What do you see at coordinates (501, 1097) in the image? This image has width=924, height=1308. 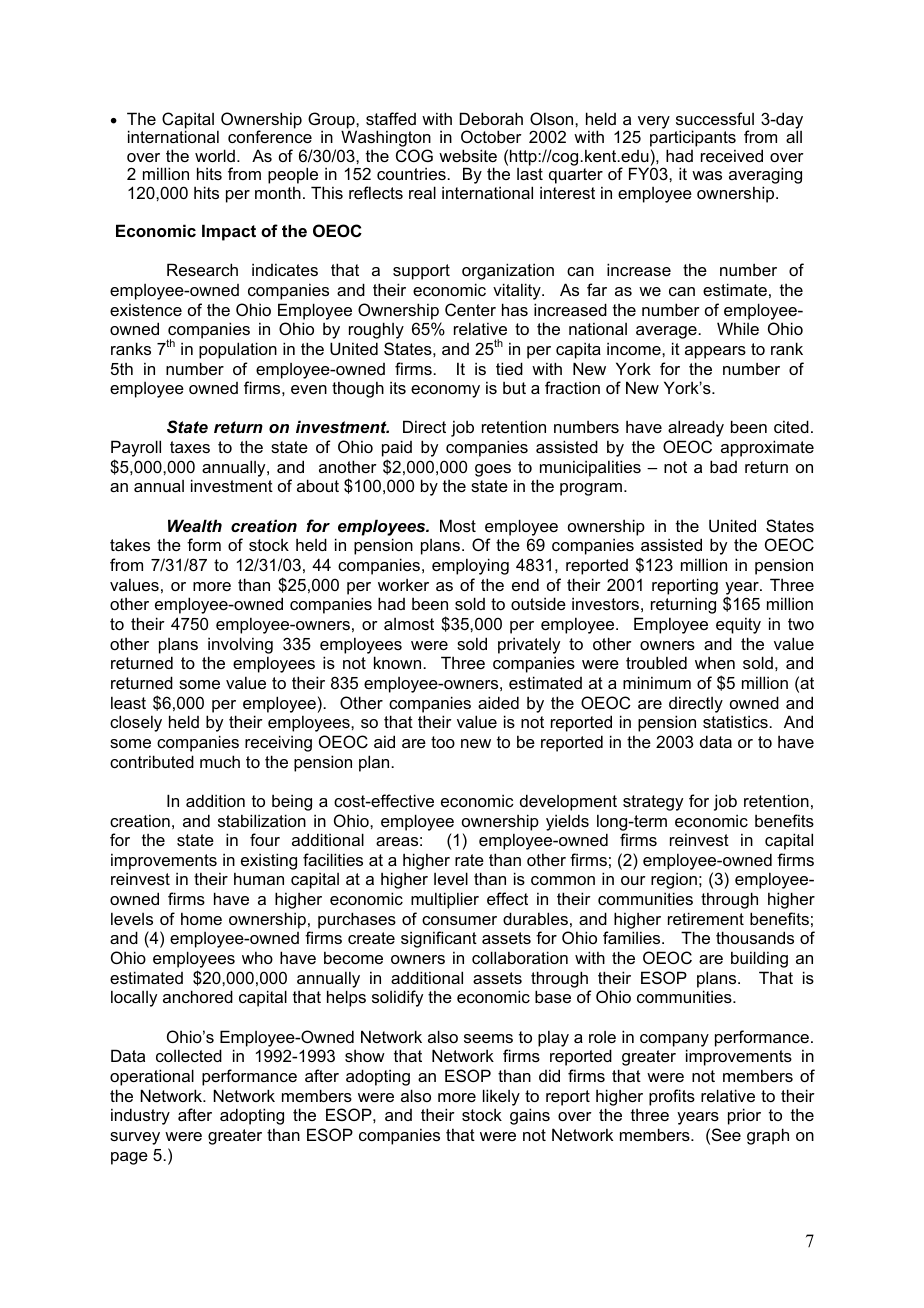 I see `likely` at bounding box center [501, 1097].
